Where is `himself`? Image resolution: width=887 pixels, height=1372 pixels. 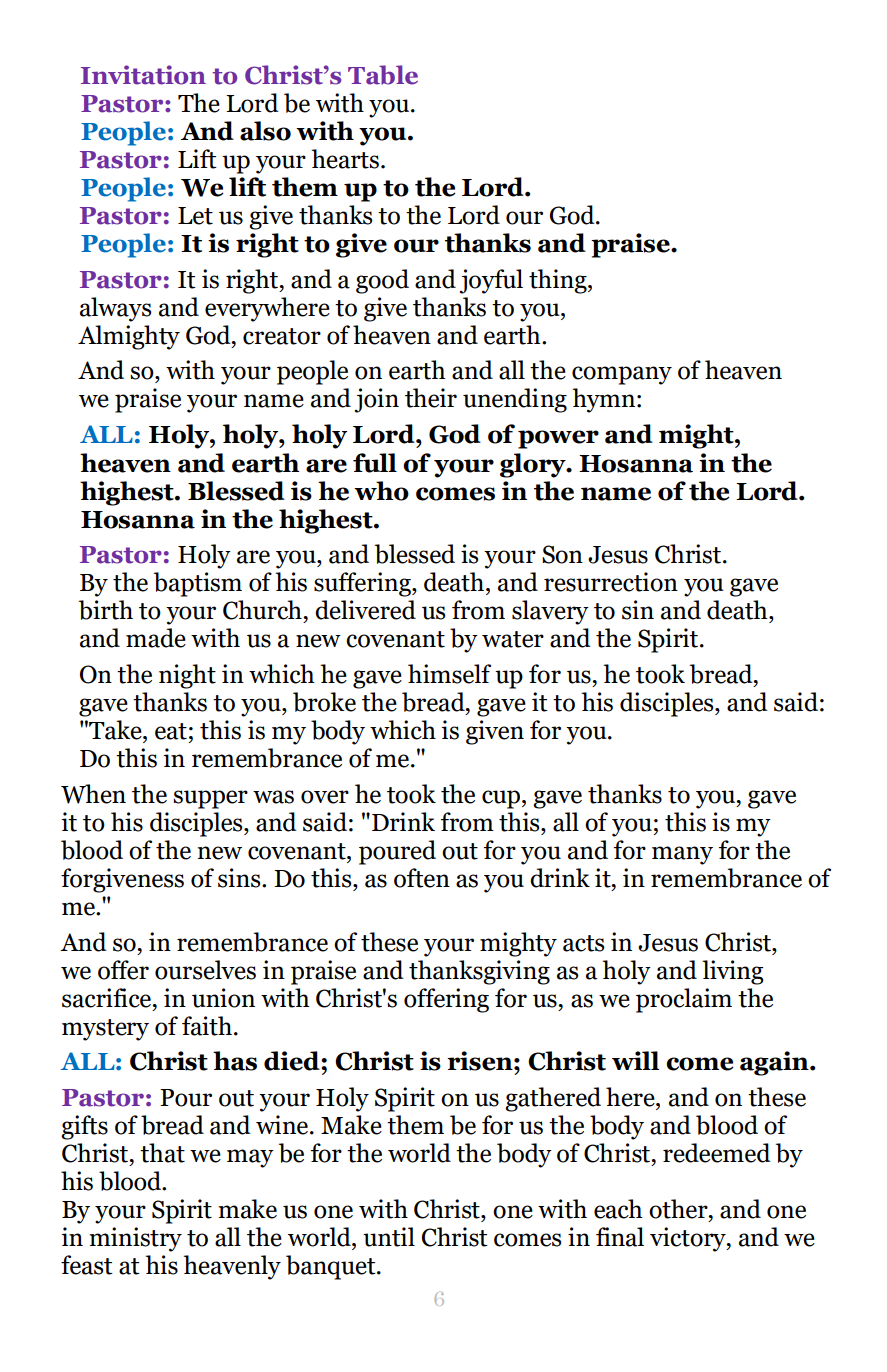 himself is located at coordinates (449, 674).
